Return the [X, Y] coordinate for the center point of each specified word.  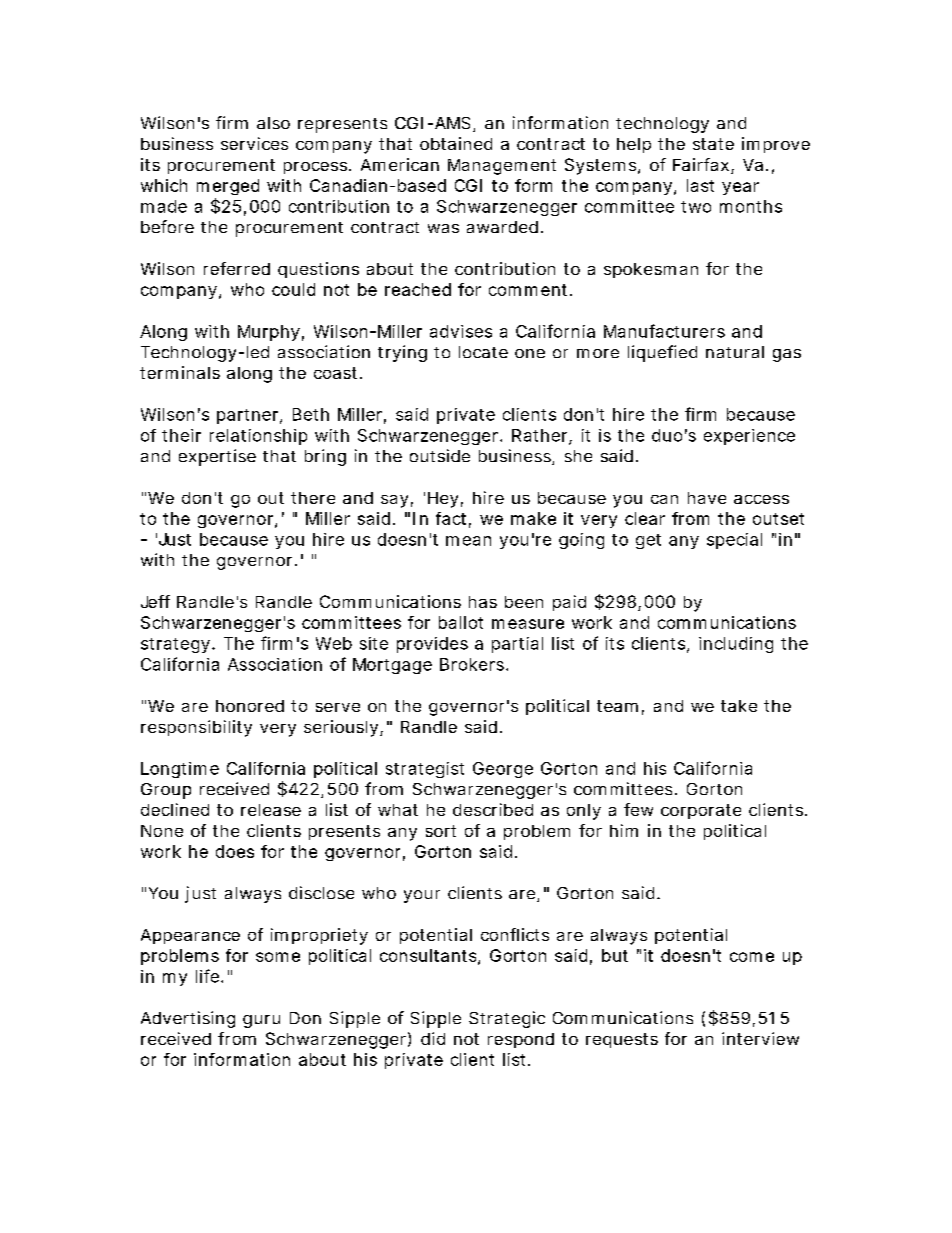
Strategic [507, 1019]
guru [261, 1021]
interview [760, 1038]
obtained [456, 143]
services [254, 143]
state [713, 144]
